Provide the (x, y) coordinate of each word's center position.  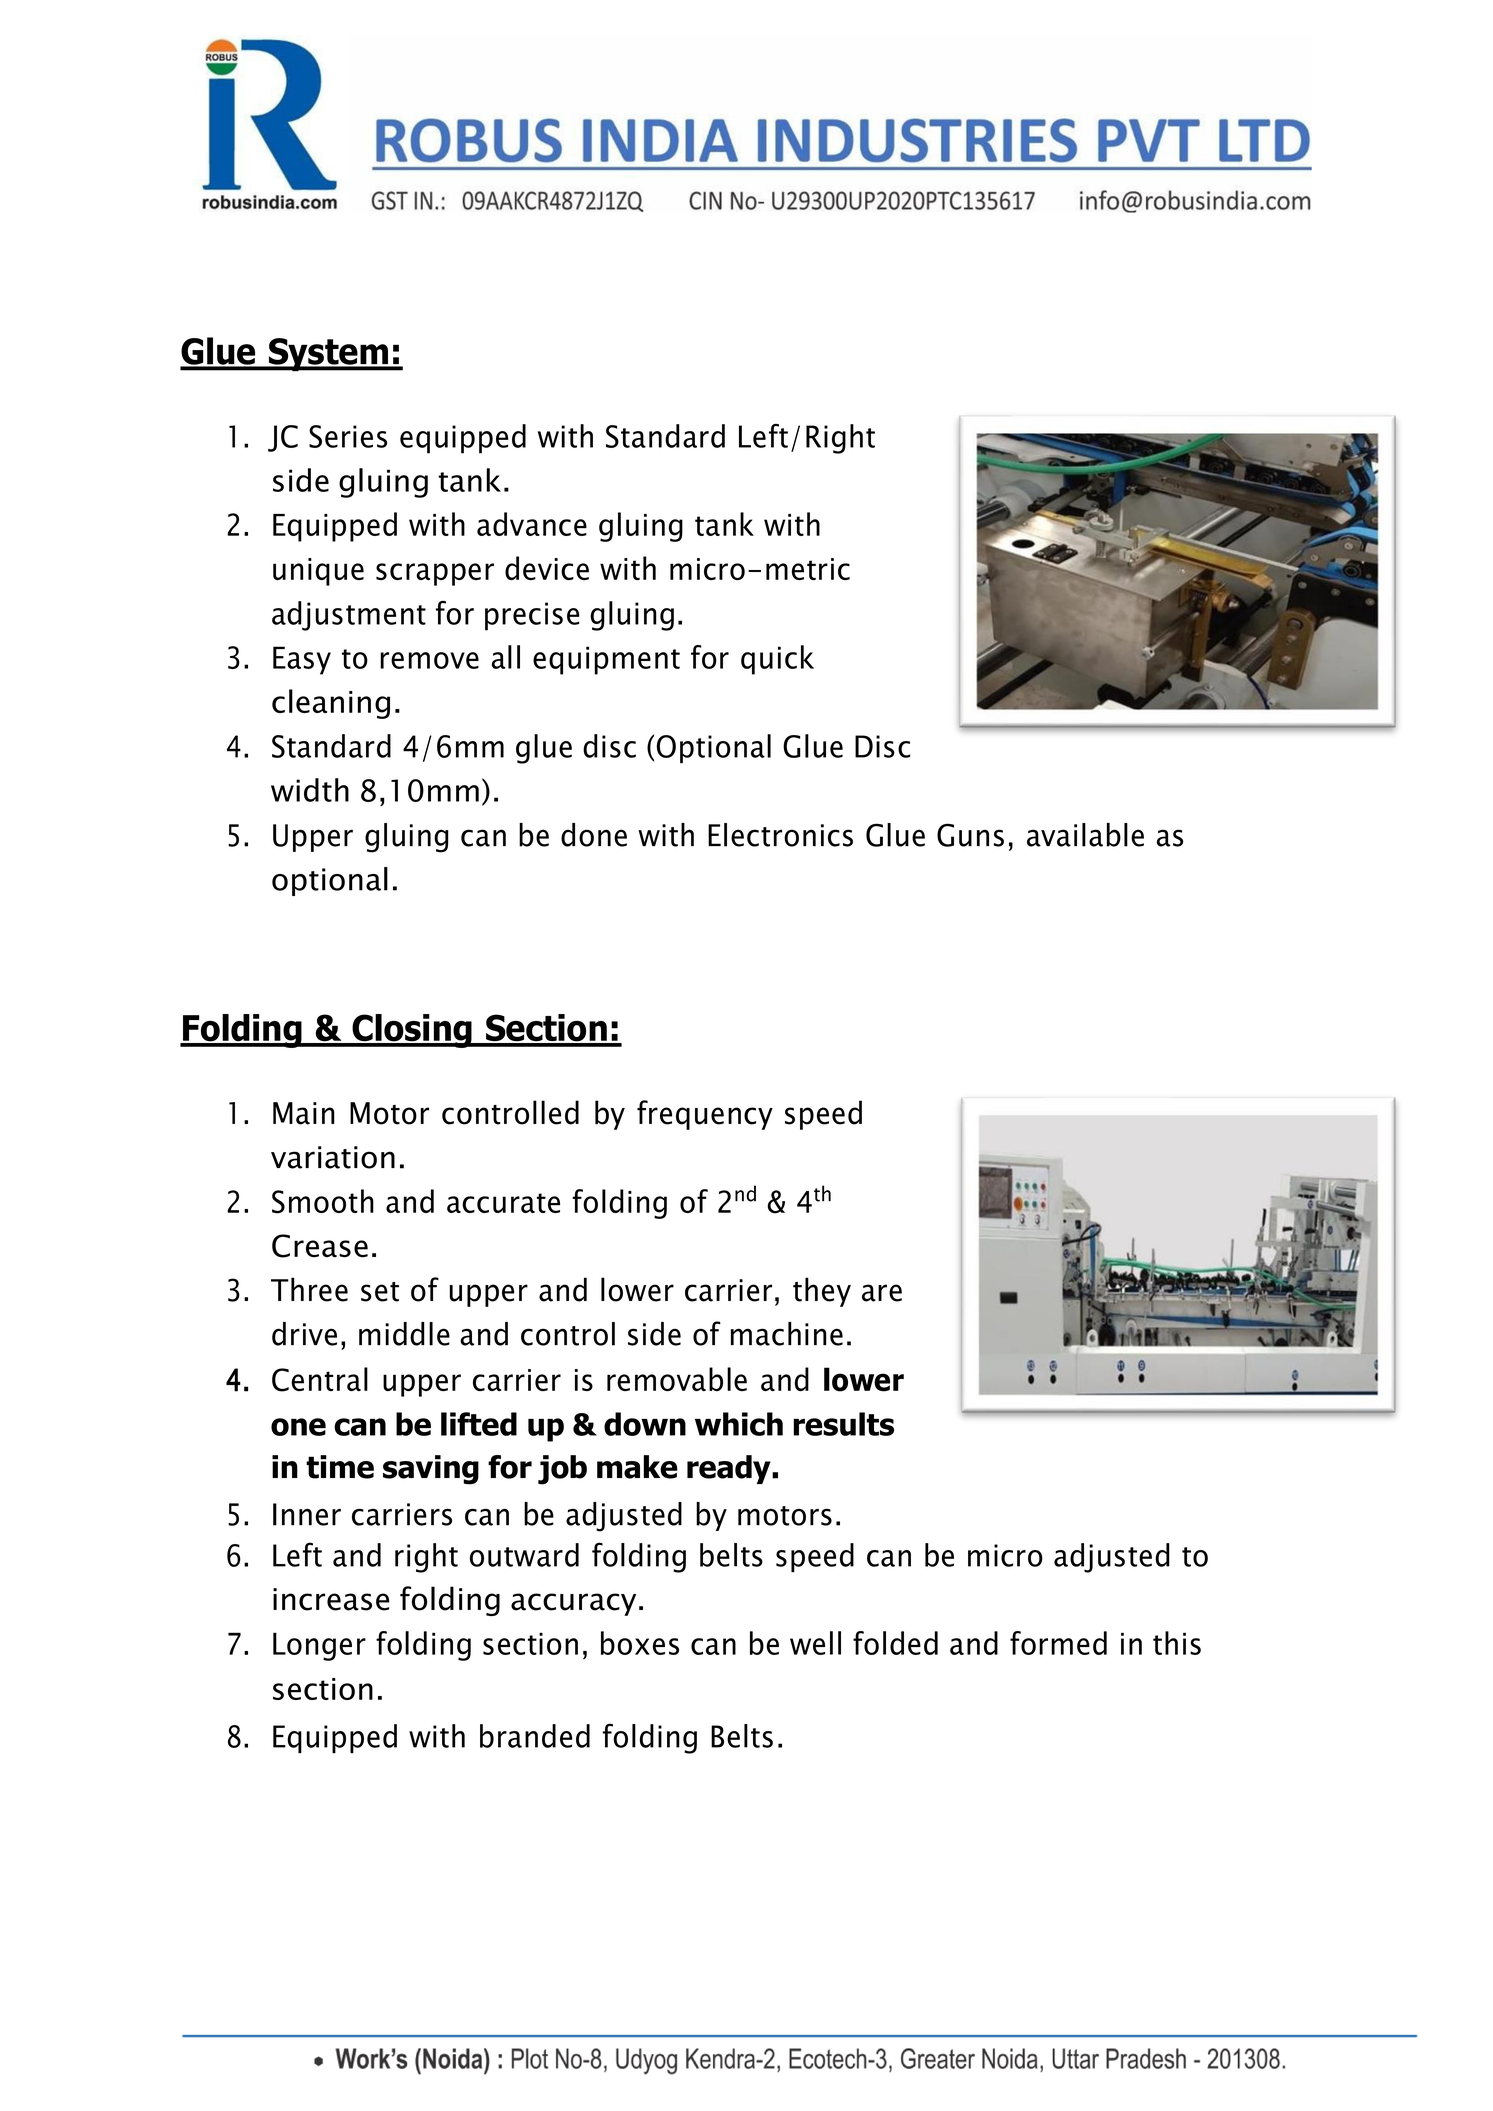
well (815, 1643)
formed (1058, 1643)
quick (777, 660)
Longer (319, 1646)
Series (348, 436)
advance (532, 524)
